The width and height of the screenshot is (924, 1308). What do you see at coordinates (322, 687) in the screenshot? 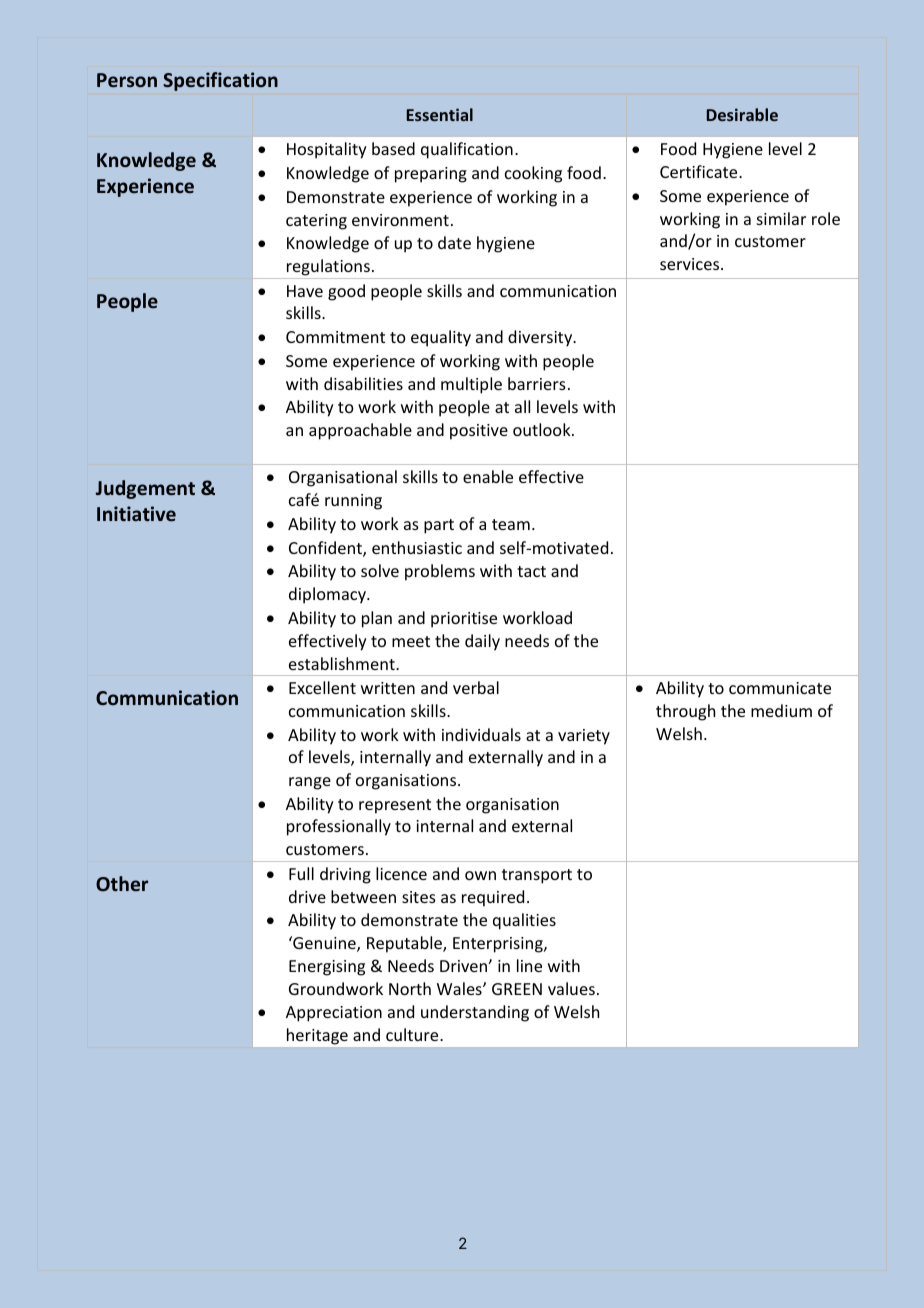
I see `Excellent` at bounding box center [322, 687].
